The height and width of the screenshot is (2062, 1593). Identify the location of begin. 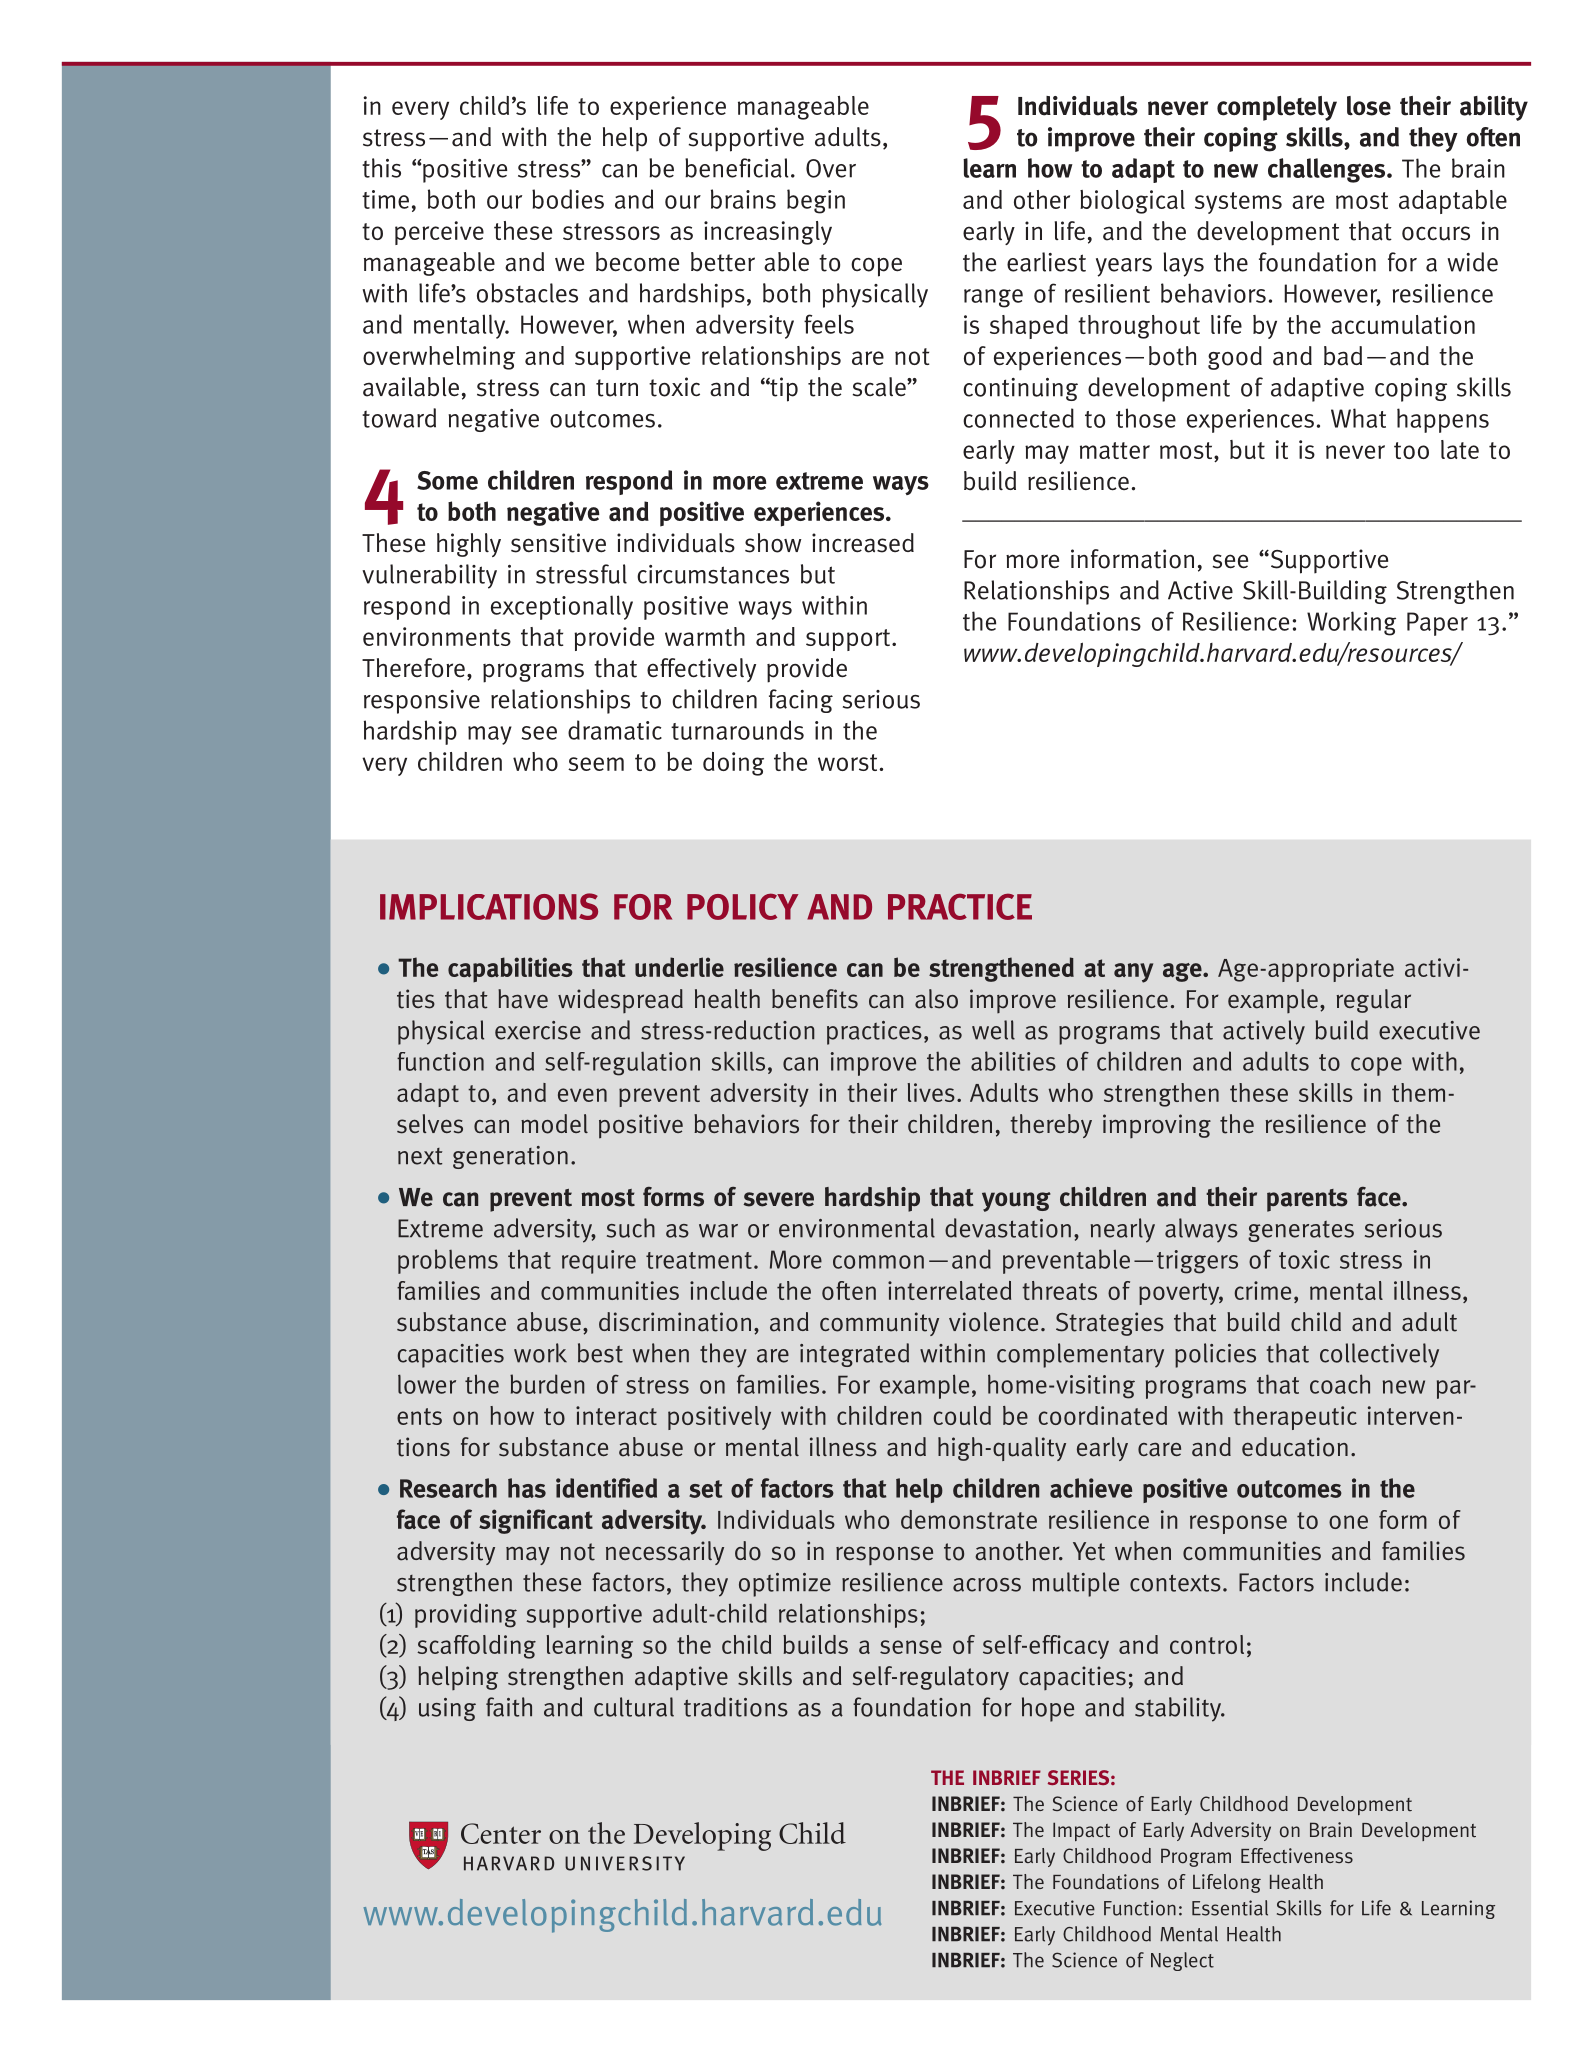
(816, 201).
